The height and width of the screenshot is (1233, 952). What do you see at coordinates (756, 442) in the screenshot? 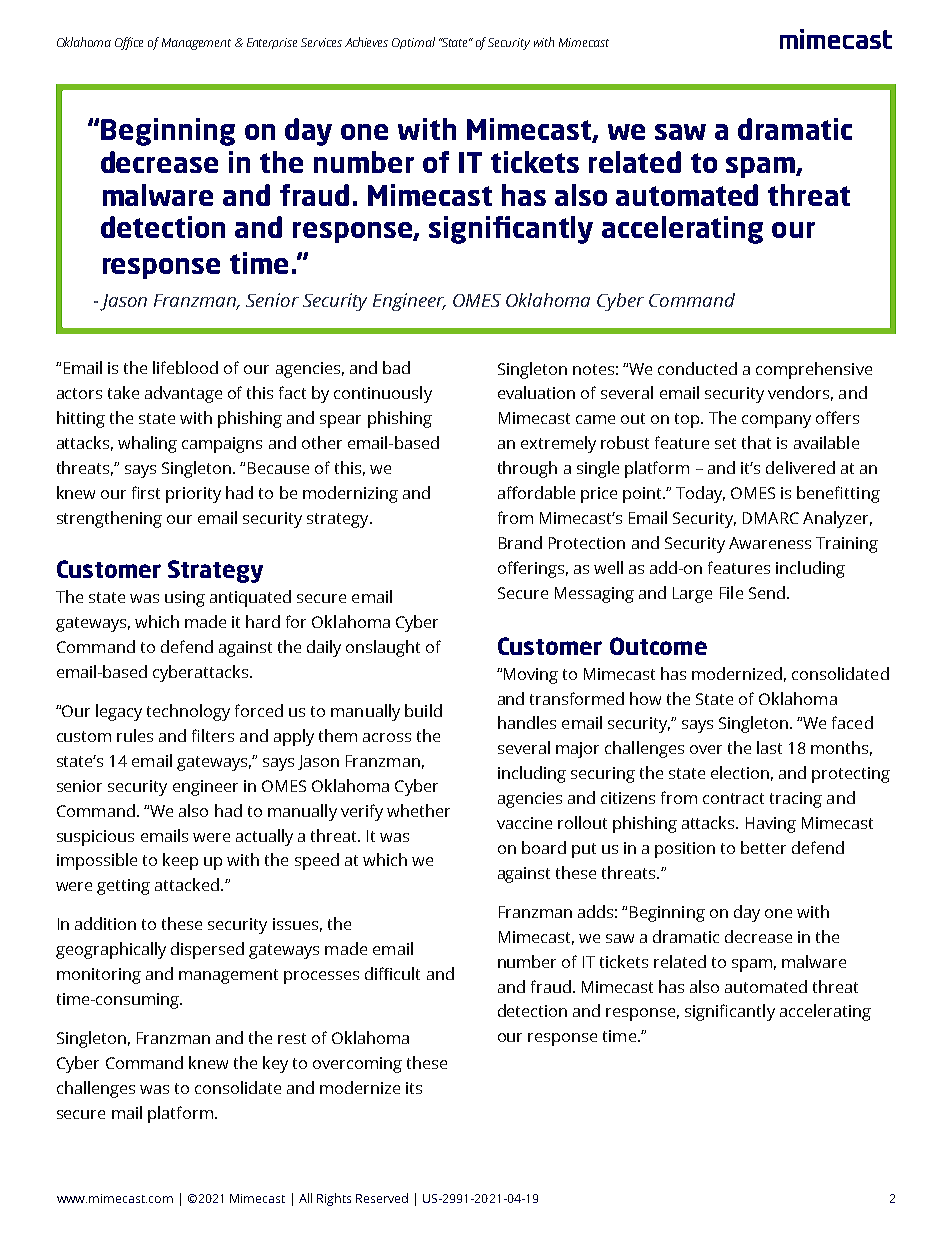
I see `that` at bounding box center [756, 442].
